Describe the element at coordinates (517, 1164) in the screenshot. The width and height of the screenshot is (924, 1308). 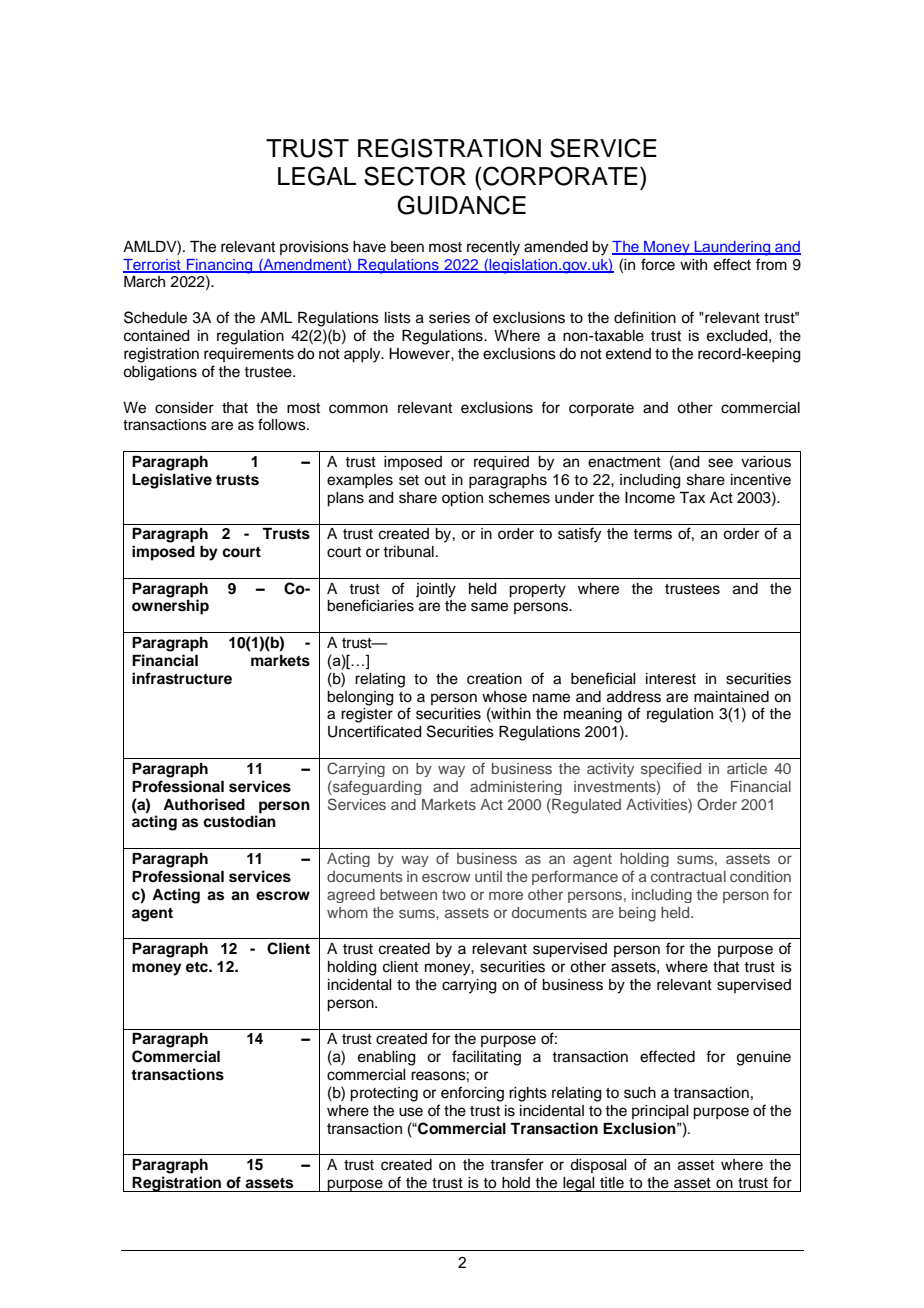
I see `transfer` at that location.
